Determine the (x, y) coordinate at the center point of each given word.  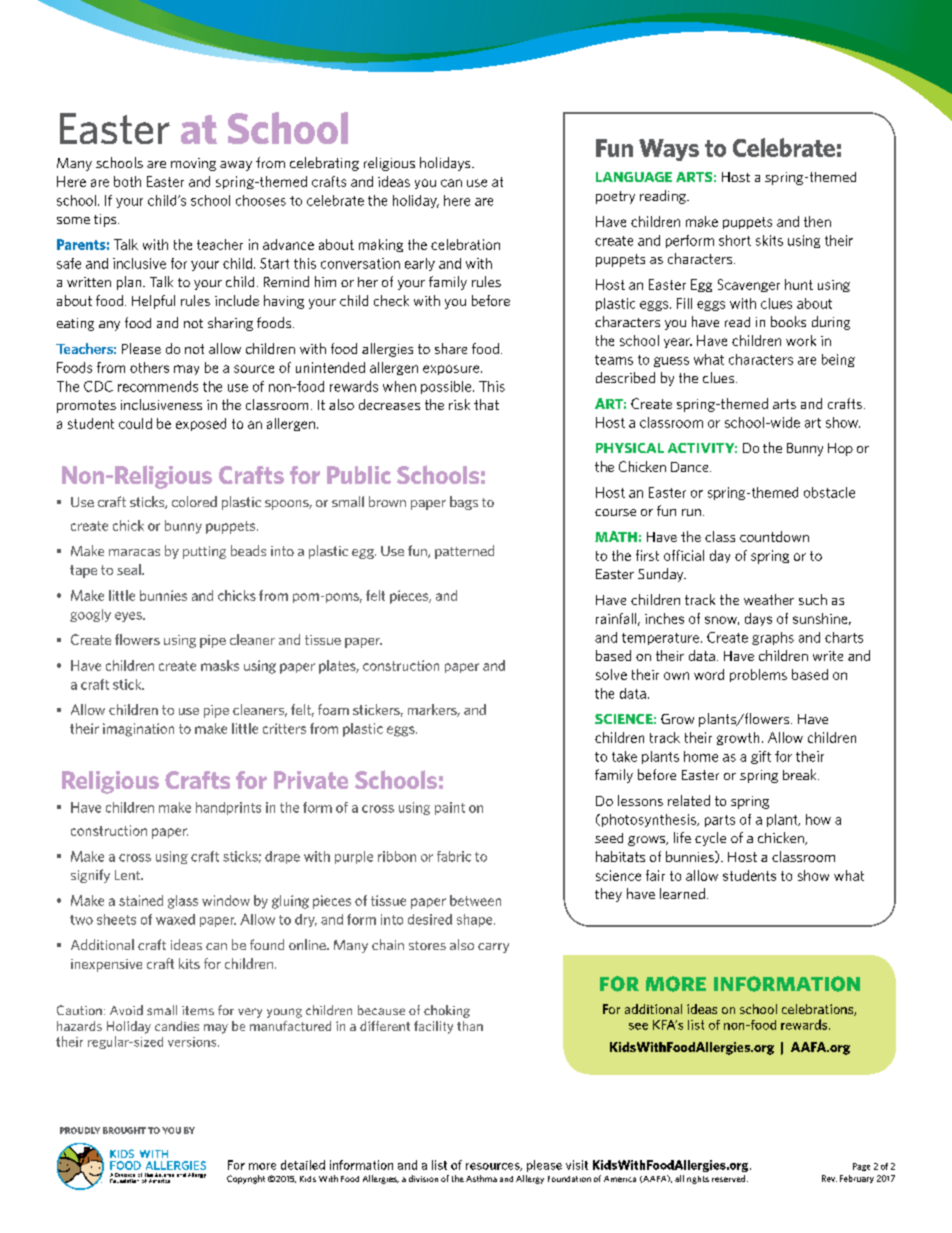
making (381, 245)
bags (464, 503)
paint (450, 808)
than (470, 1026)
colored (194, 501)
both (127, 181)
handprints (228, 808)
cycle (710, 839)
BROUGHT (124, 1130)
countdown (774, 536)
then (817, 221)
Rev (829, 1178)
